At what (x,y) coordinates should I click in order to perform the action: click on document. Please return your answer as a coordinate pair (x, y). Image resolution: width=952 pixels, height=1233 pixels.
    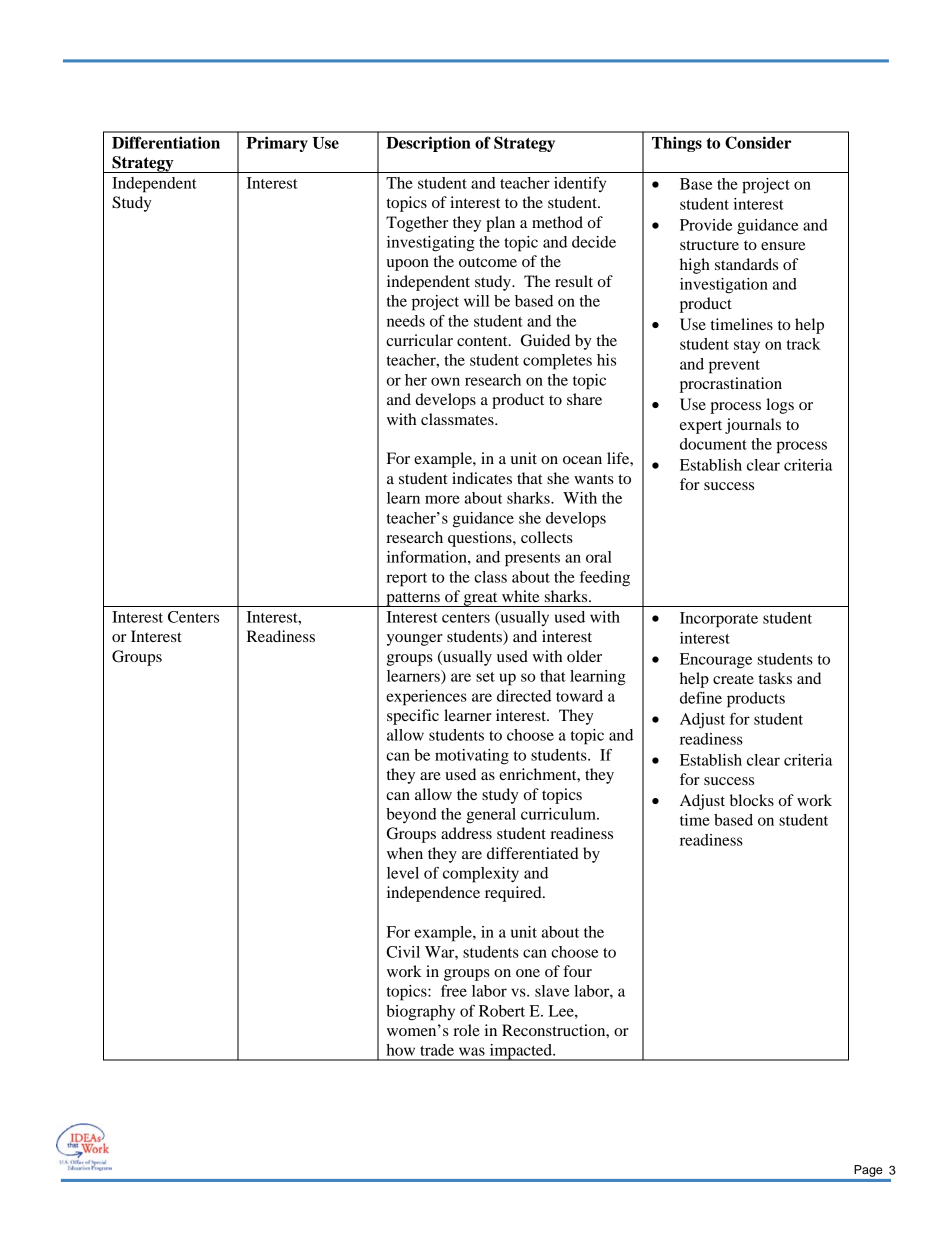
    Looking at the image, I should click on (713, 444).
